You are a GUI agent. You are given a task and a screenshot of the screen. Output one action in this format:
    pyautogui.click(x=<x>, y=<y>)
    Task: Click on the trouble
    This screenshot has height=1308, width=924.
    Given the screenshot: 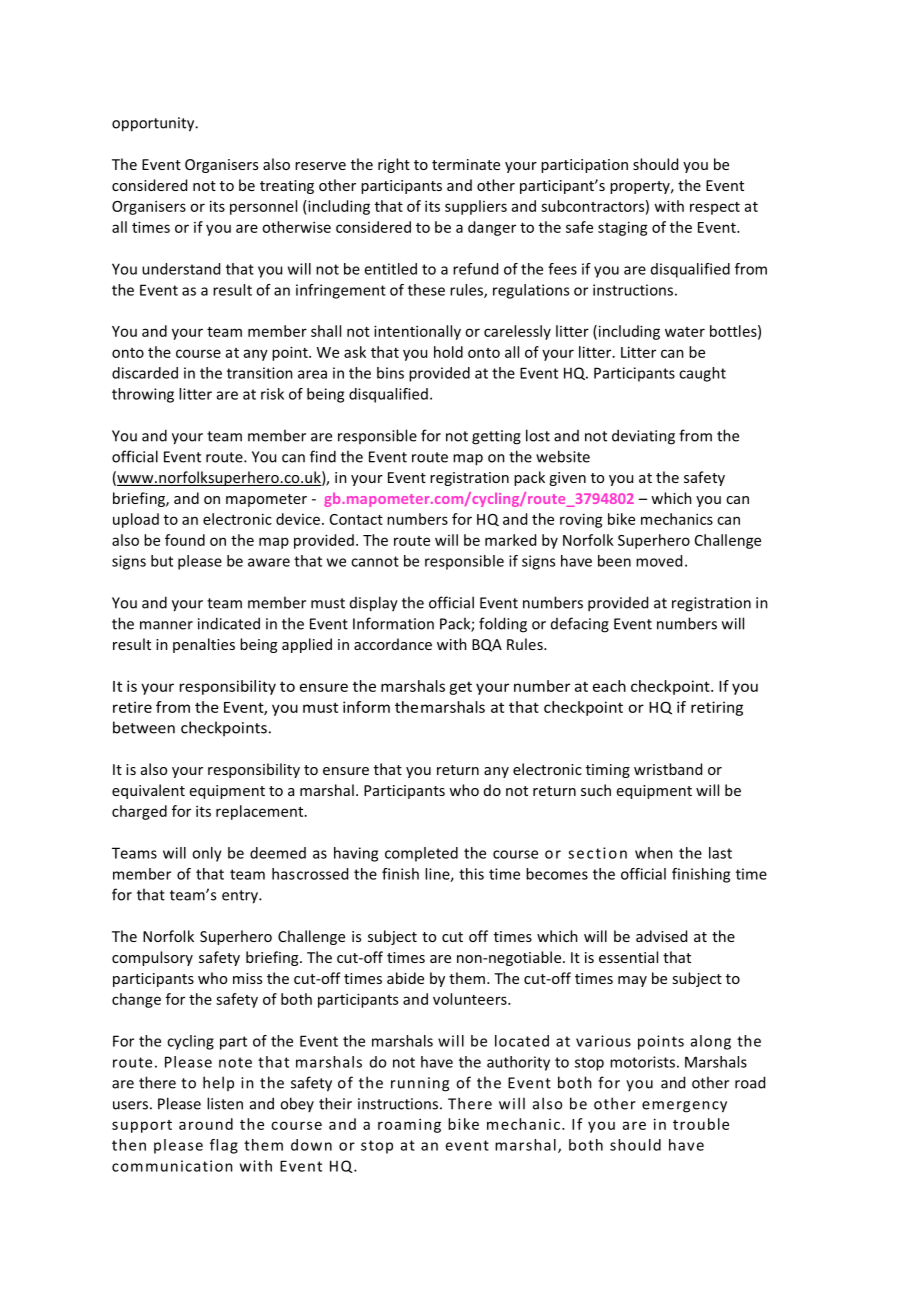 What is the action you would take?
    pyautogui.click(x=701, y=1124)
